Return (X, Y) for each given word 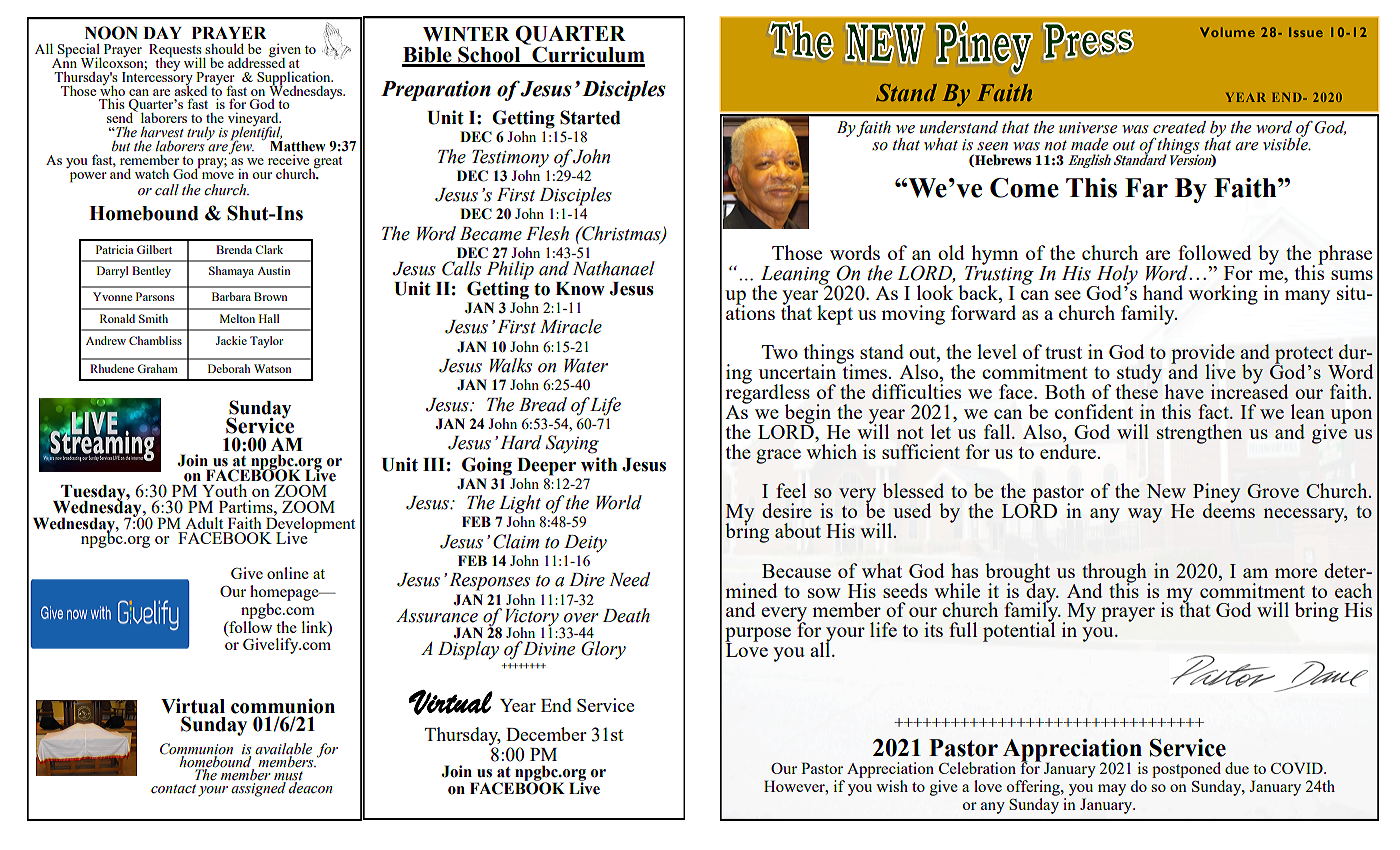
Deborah (229, 368)
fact (1214, 411)
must (288, 776)
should (224, 48)
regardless (767, 394)
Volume (1227, 32)
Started (590, 117)
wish (892, 786)
